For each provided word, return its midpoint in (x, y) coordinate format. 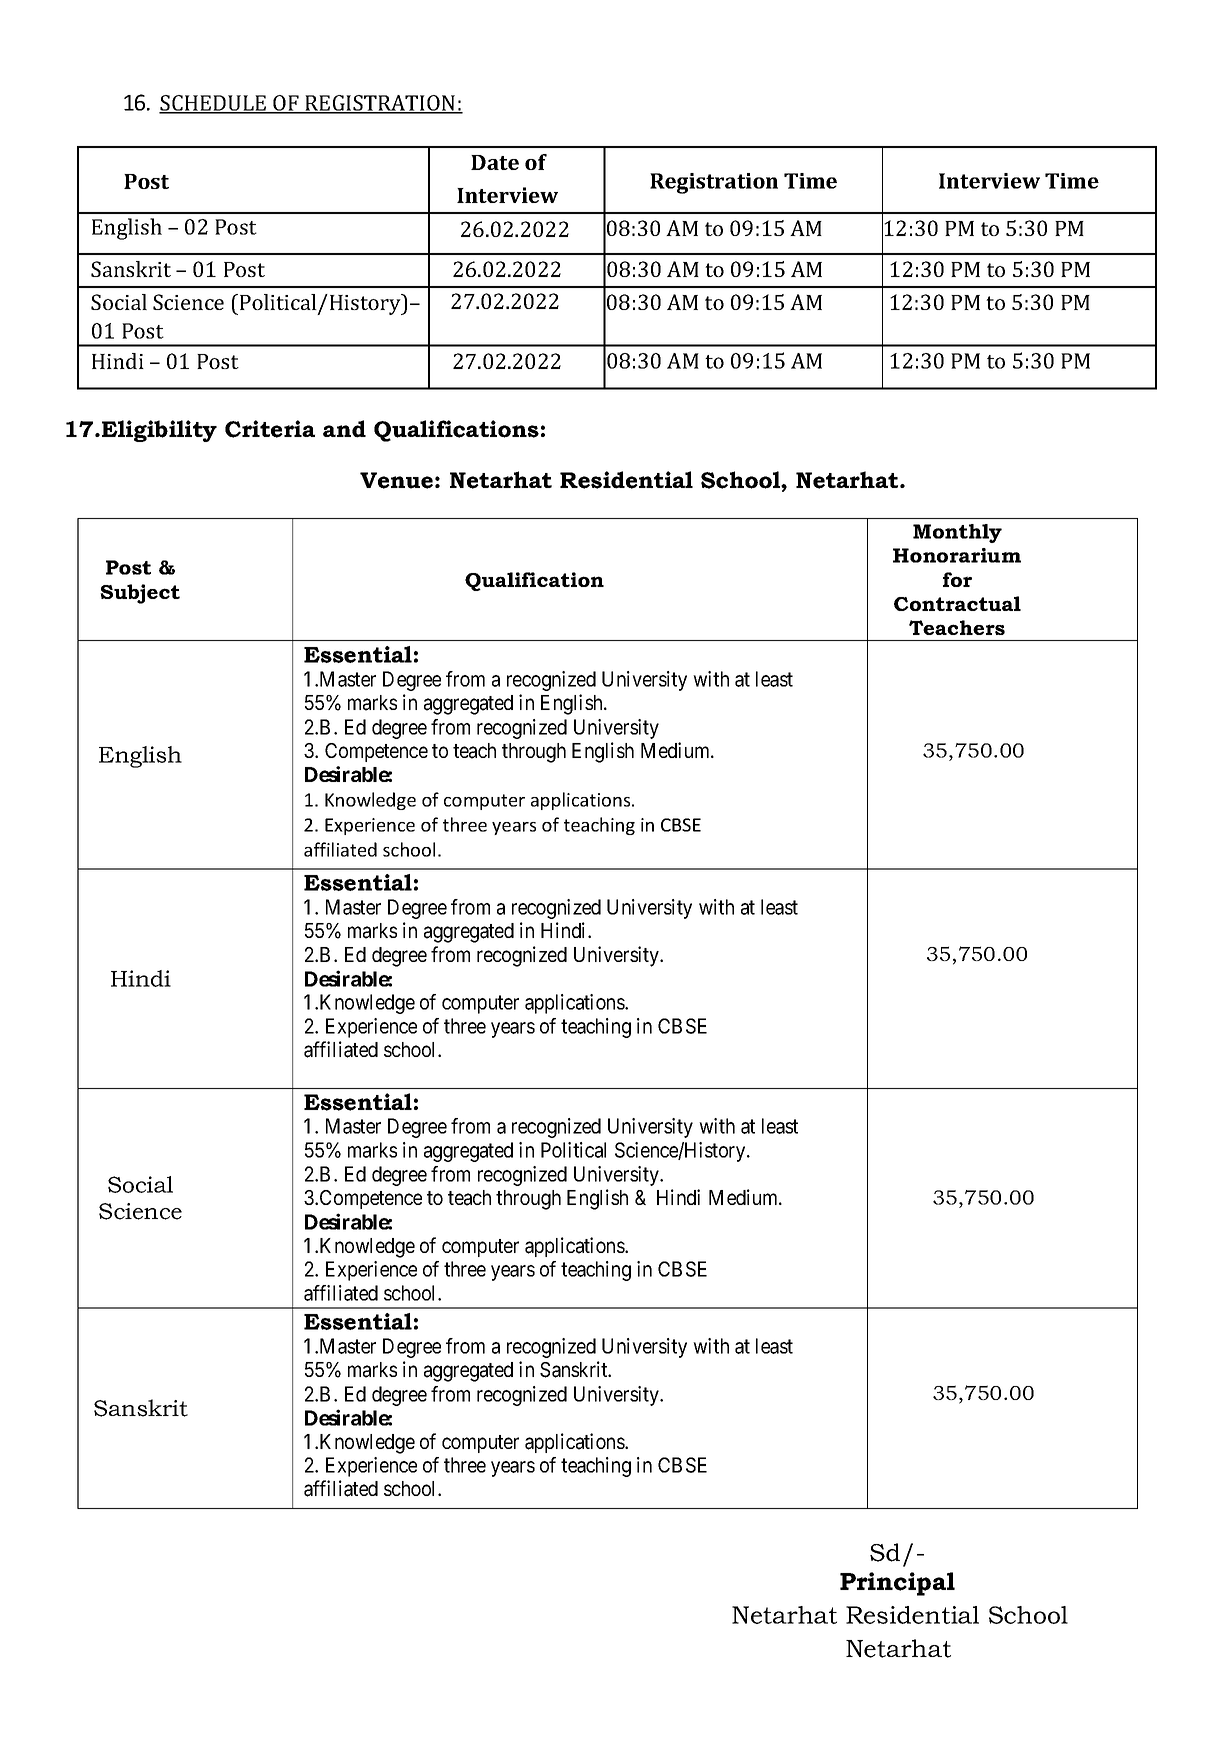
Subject (140, 594)
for (957, 579)
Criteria (270, 429)
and (344, 429)
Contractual (957, 603)
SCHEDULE (214, 104)
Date (495, 162)
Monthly (957, 533)
